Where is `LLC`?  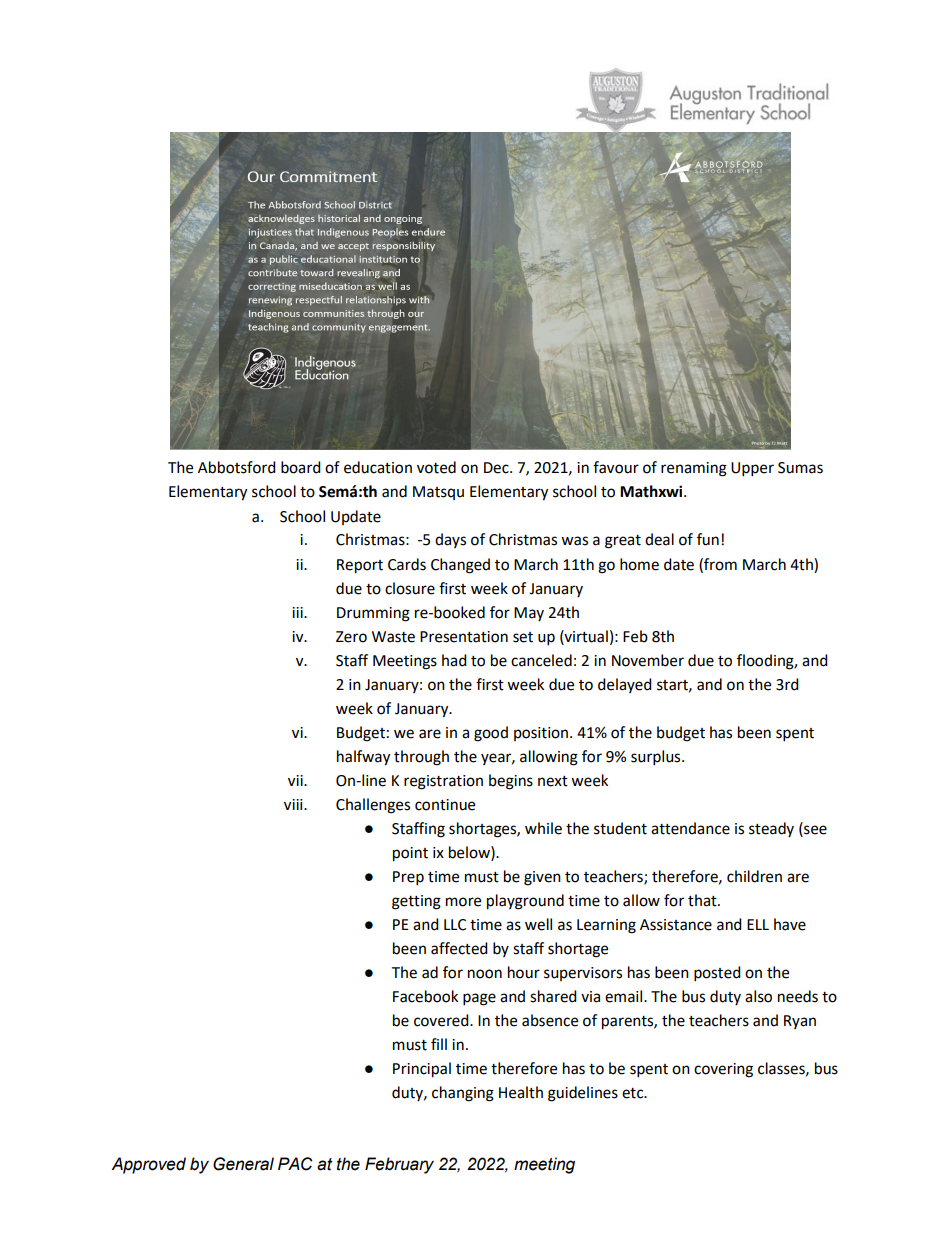
LLC is located at coordinates (455, 925).
